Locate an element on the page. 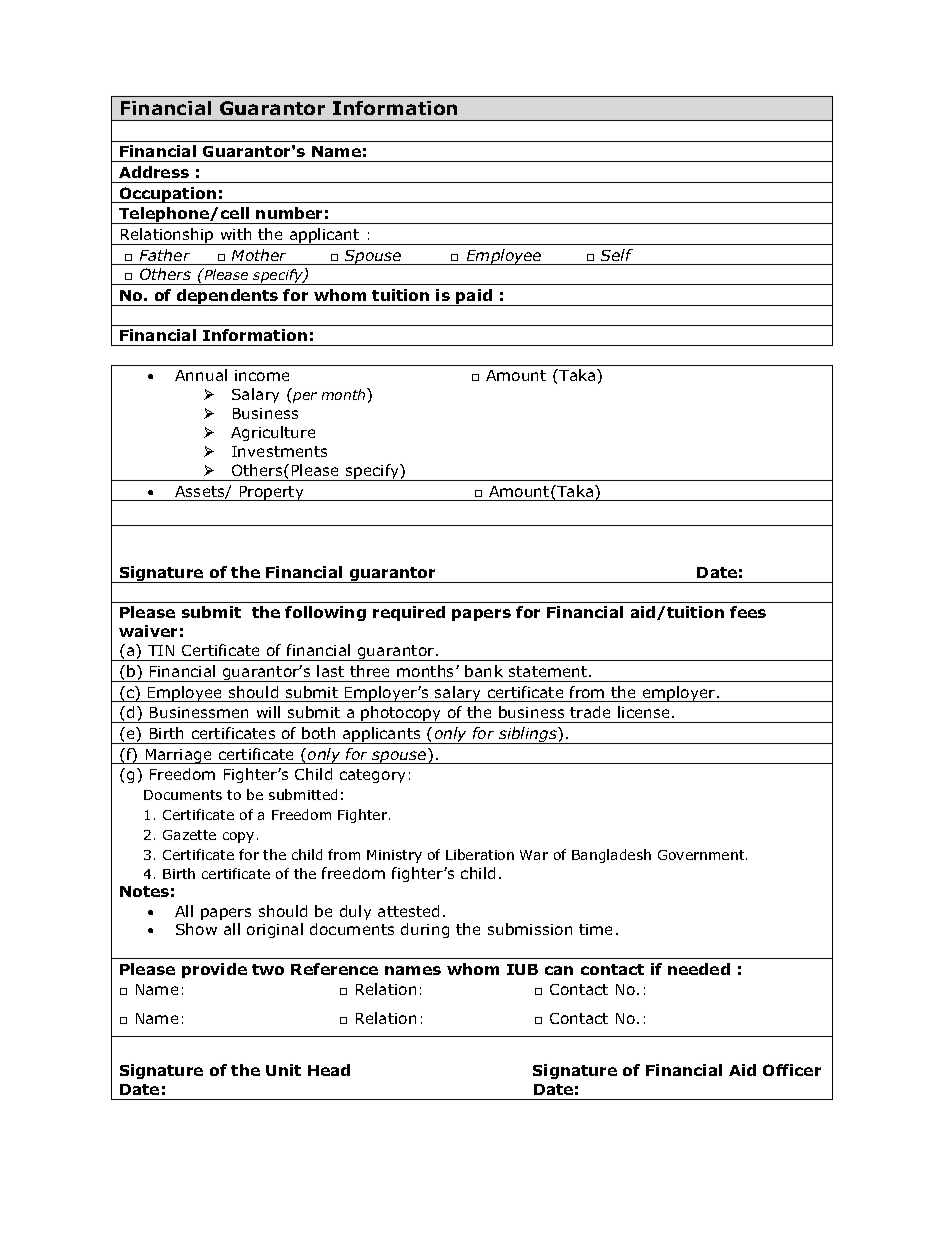  Investments is located at coordinates (279, 451).
